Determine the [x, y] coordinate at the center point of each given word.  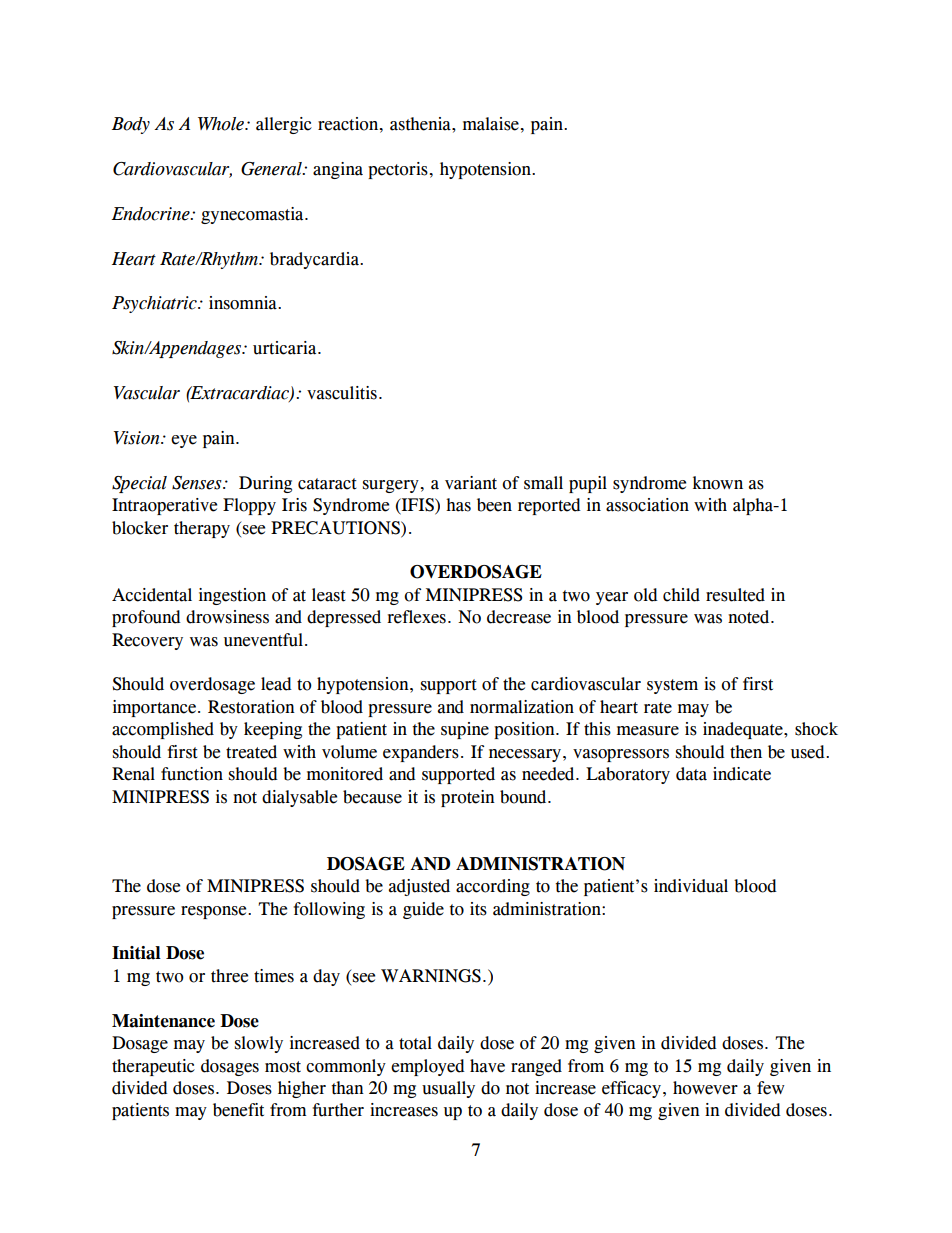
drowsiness [227, 617]
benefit [238, 1110]
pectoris [398, 170]
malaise [491, 124]
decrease [519, 617]
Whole [222, 124]
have [487, 1066]
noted [750, 617]
